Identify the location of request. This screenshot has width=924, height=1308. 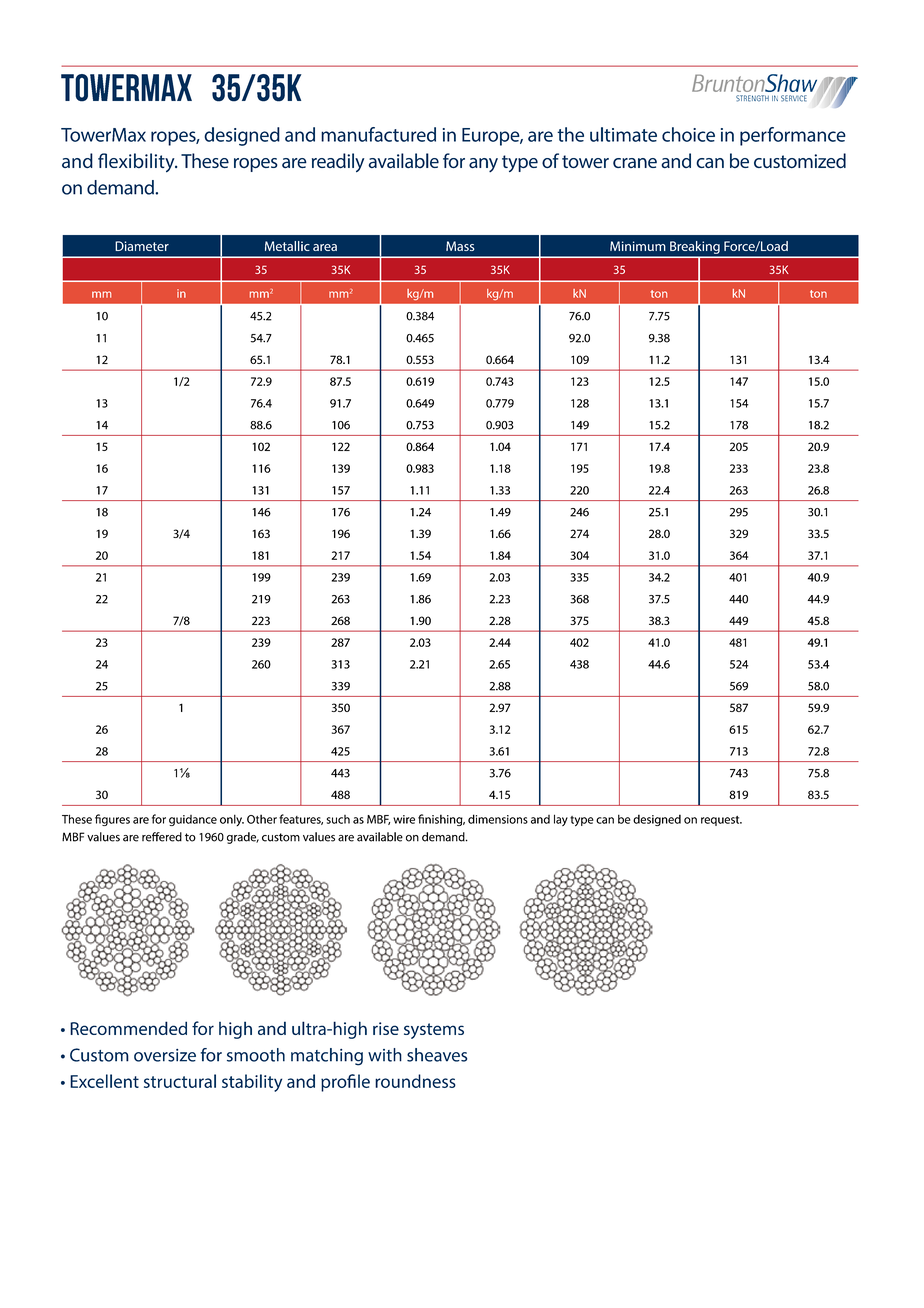
(721, 821).
